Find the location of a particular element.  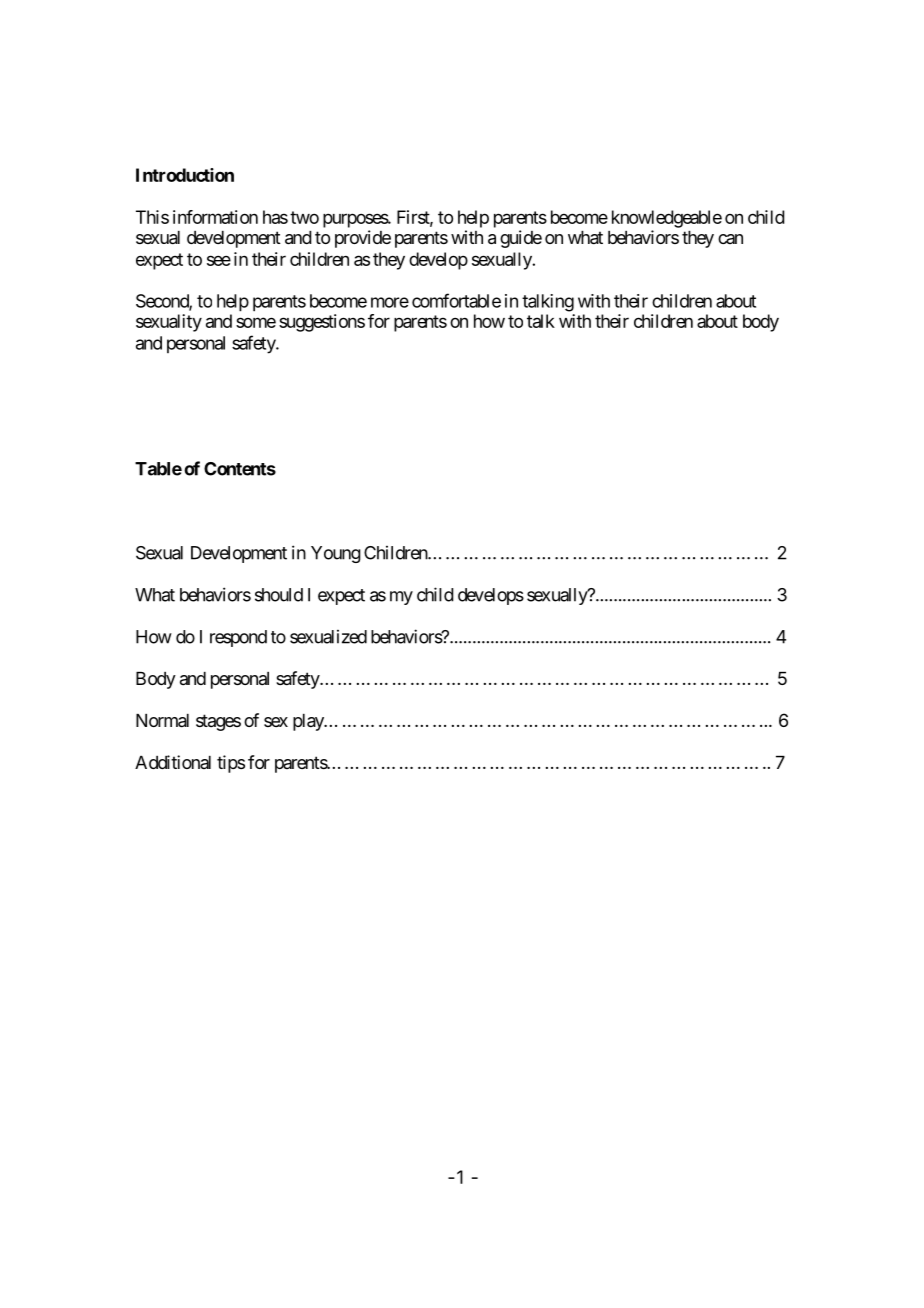

play is located at coordinates (309, 722).
